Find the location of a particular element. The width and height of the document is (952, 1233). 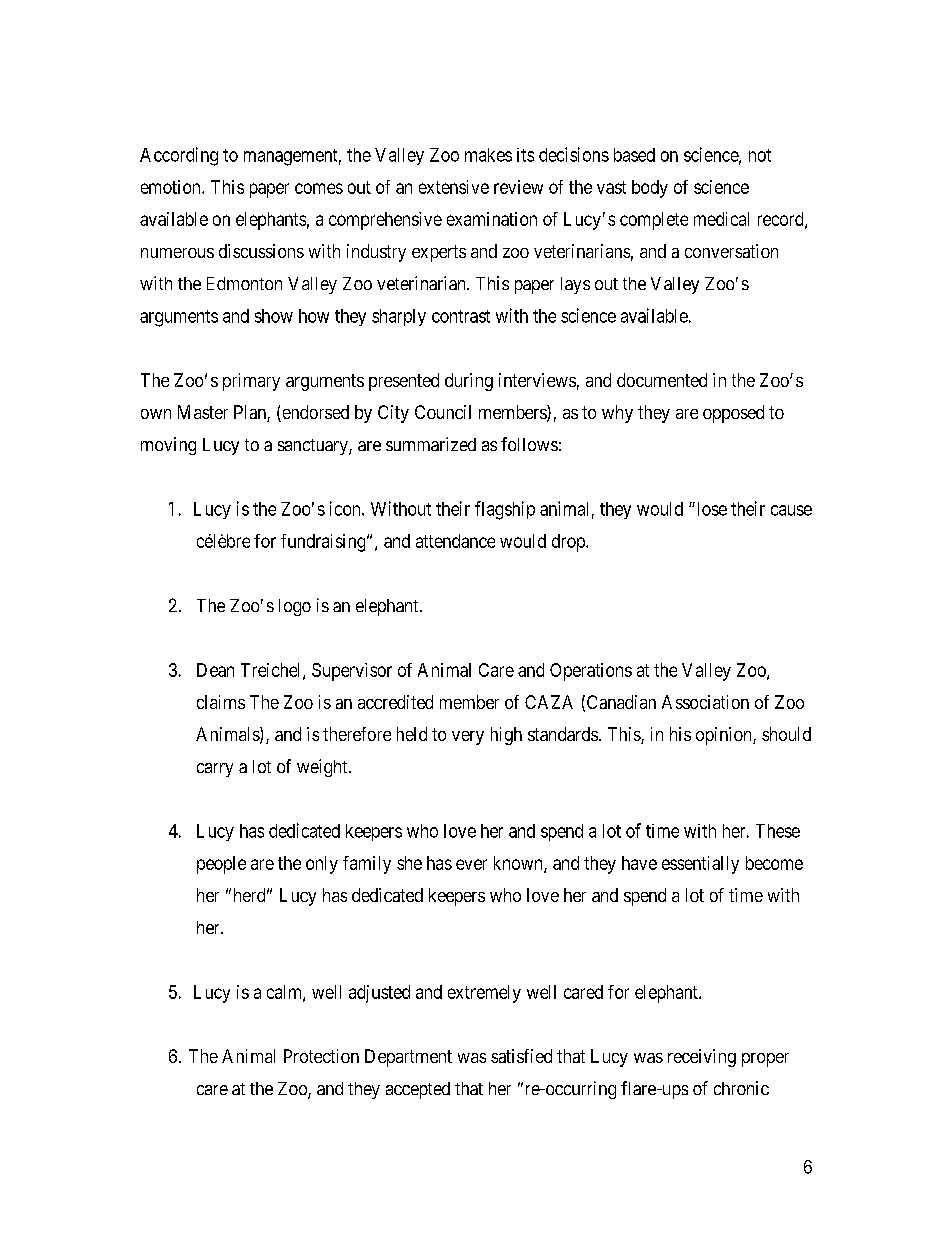

Protection is located at coordinates (321, 1056).
